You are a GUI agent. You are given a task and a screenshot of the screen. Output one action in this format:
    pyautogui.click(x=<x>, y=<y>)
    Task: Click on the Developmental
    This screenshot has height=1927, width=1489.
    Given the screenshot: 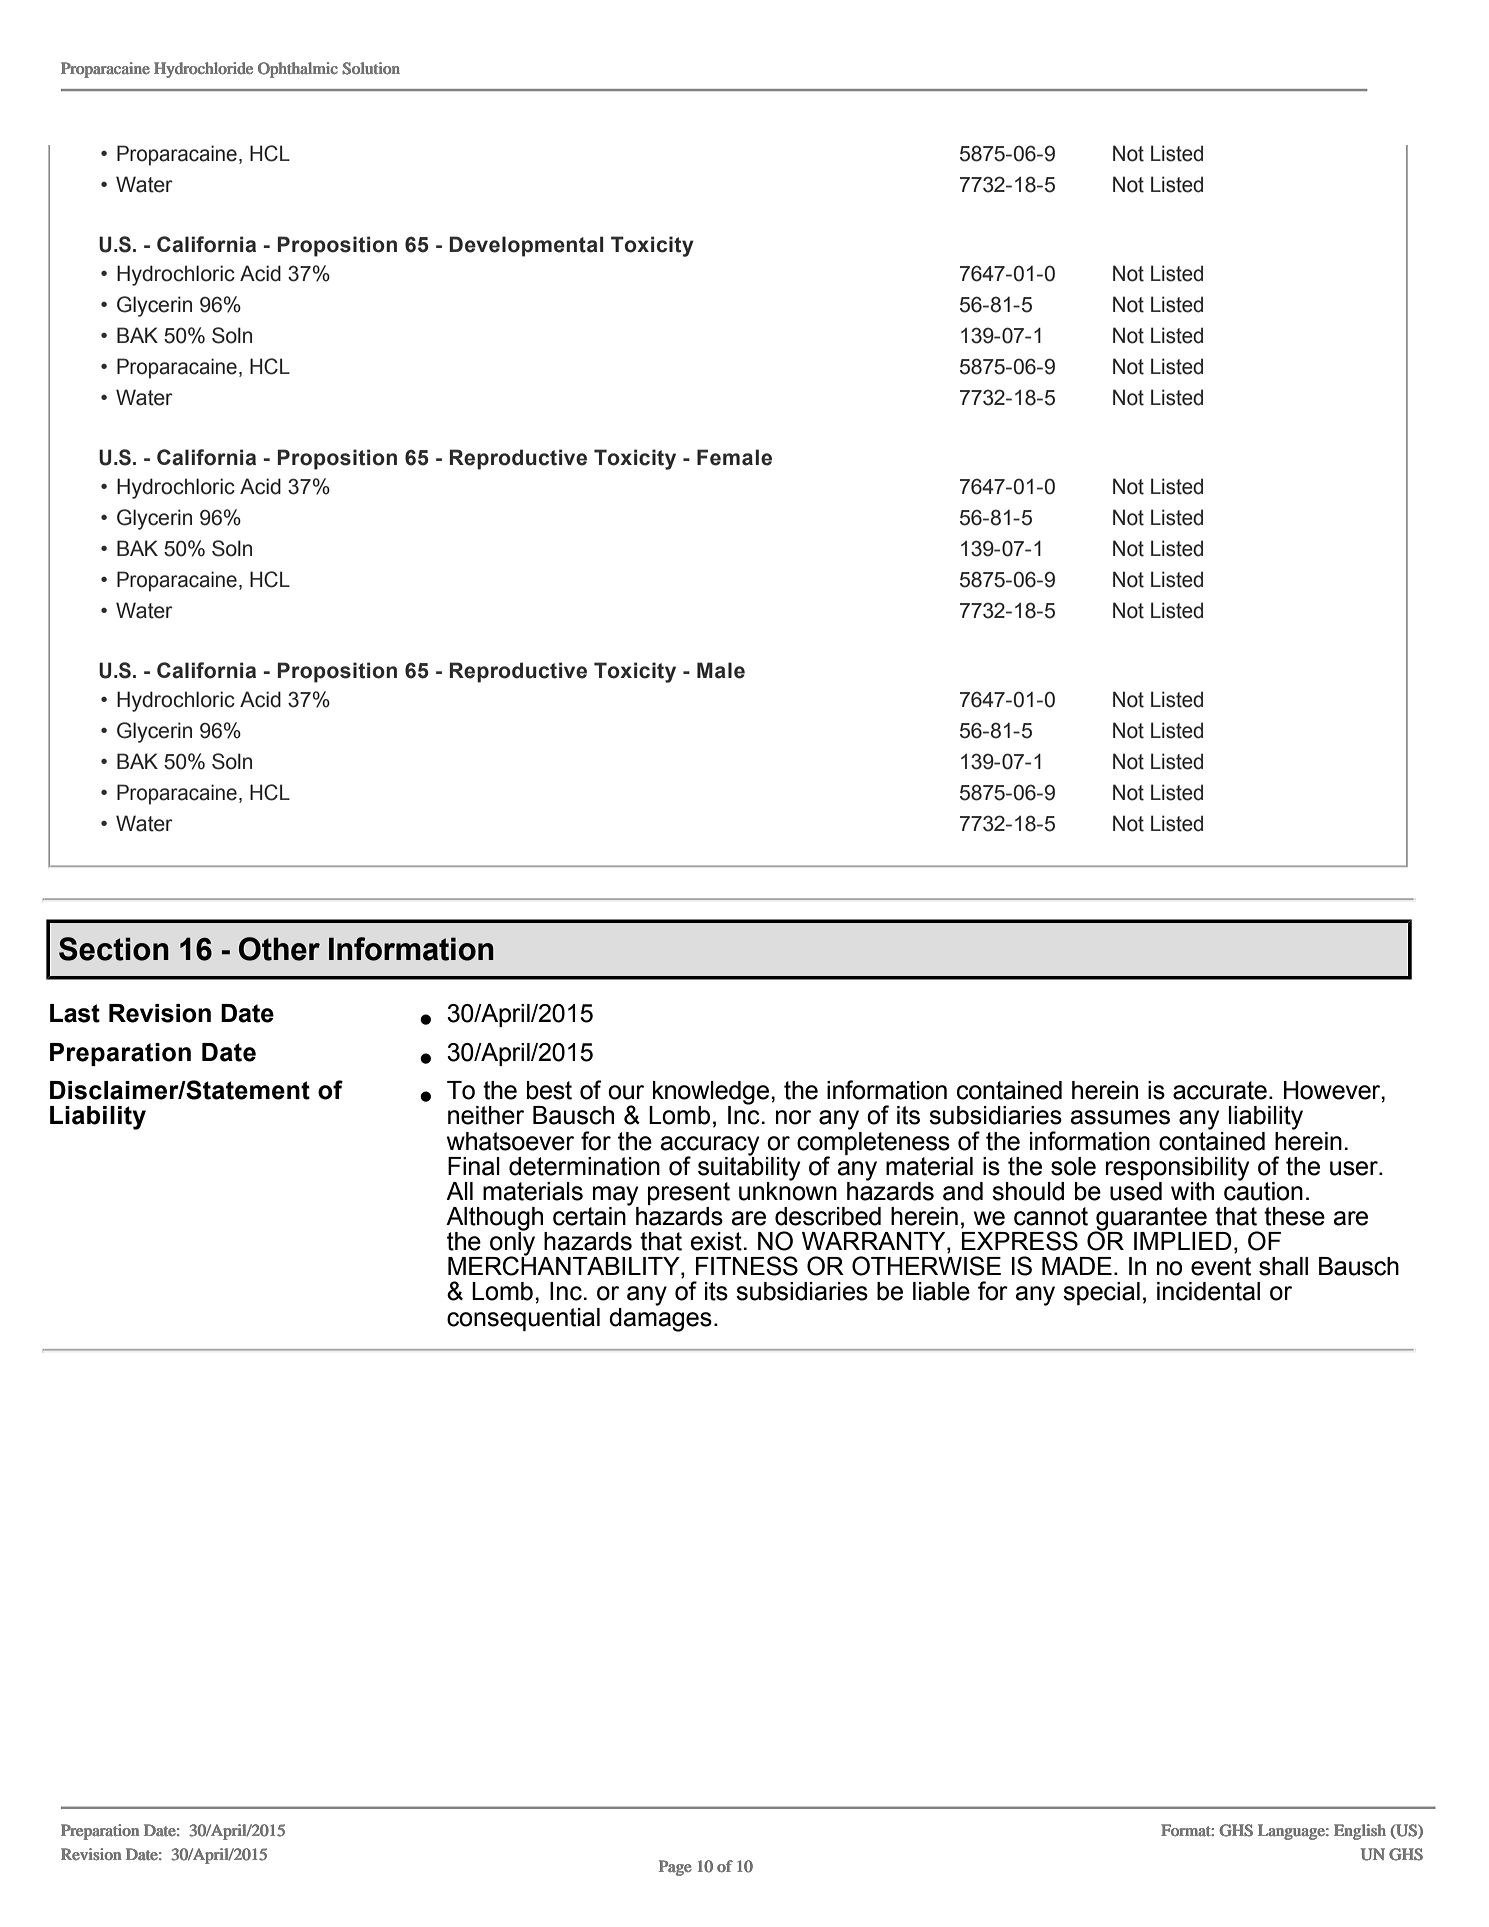 What is the action you would take?
    pyautogui.click(x=526, y=246)
